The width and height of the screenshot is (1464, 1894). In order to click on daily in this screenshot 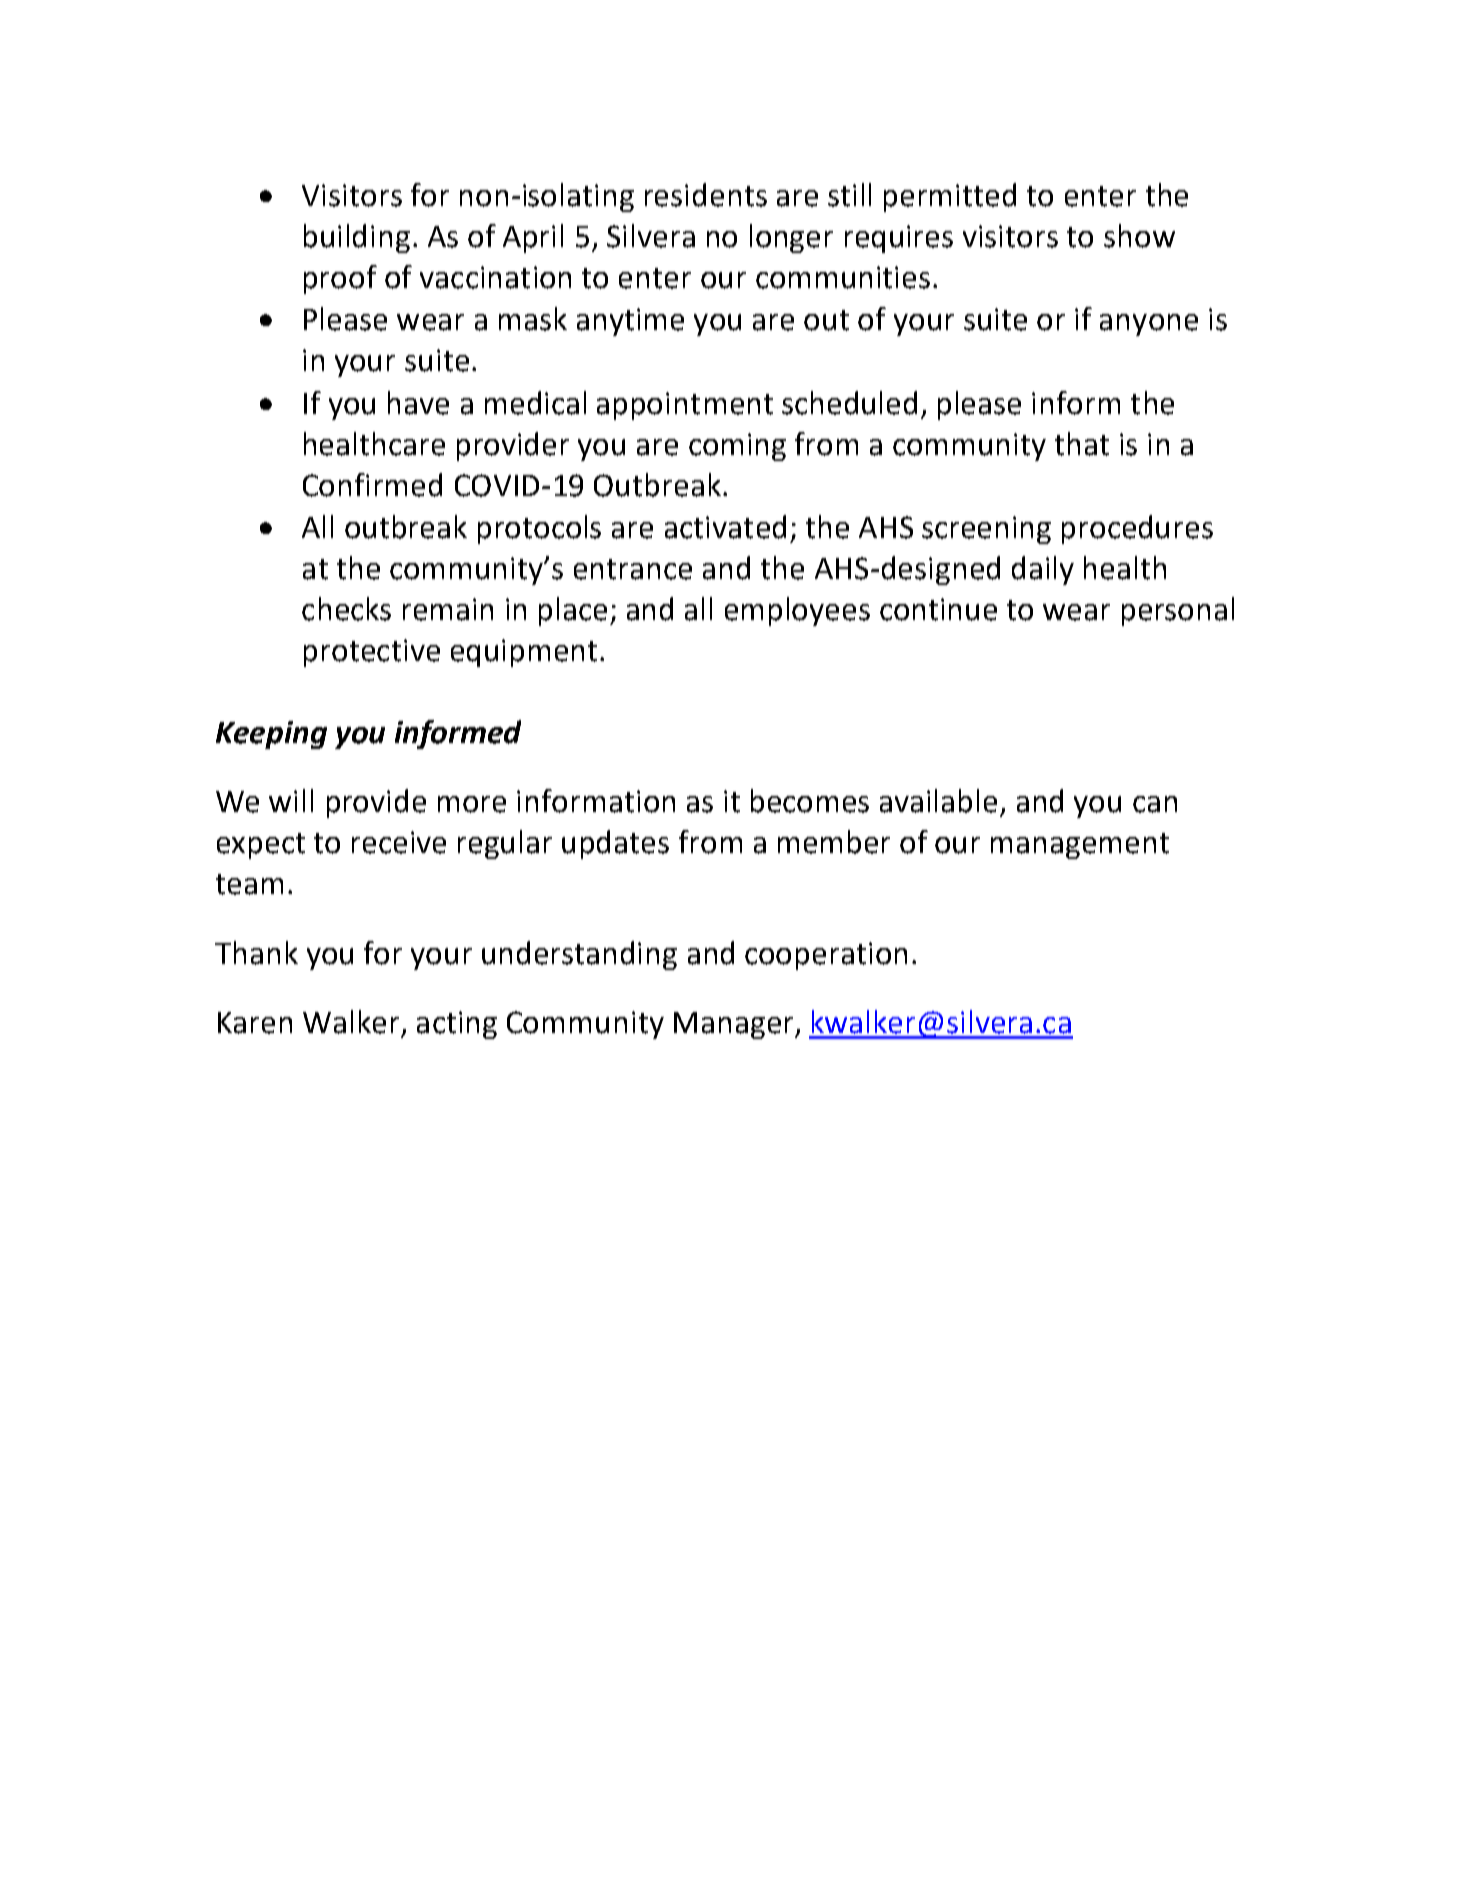, I will do `click(1043, 570)`.
